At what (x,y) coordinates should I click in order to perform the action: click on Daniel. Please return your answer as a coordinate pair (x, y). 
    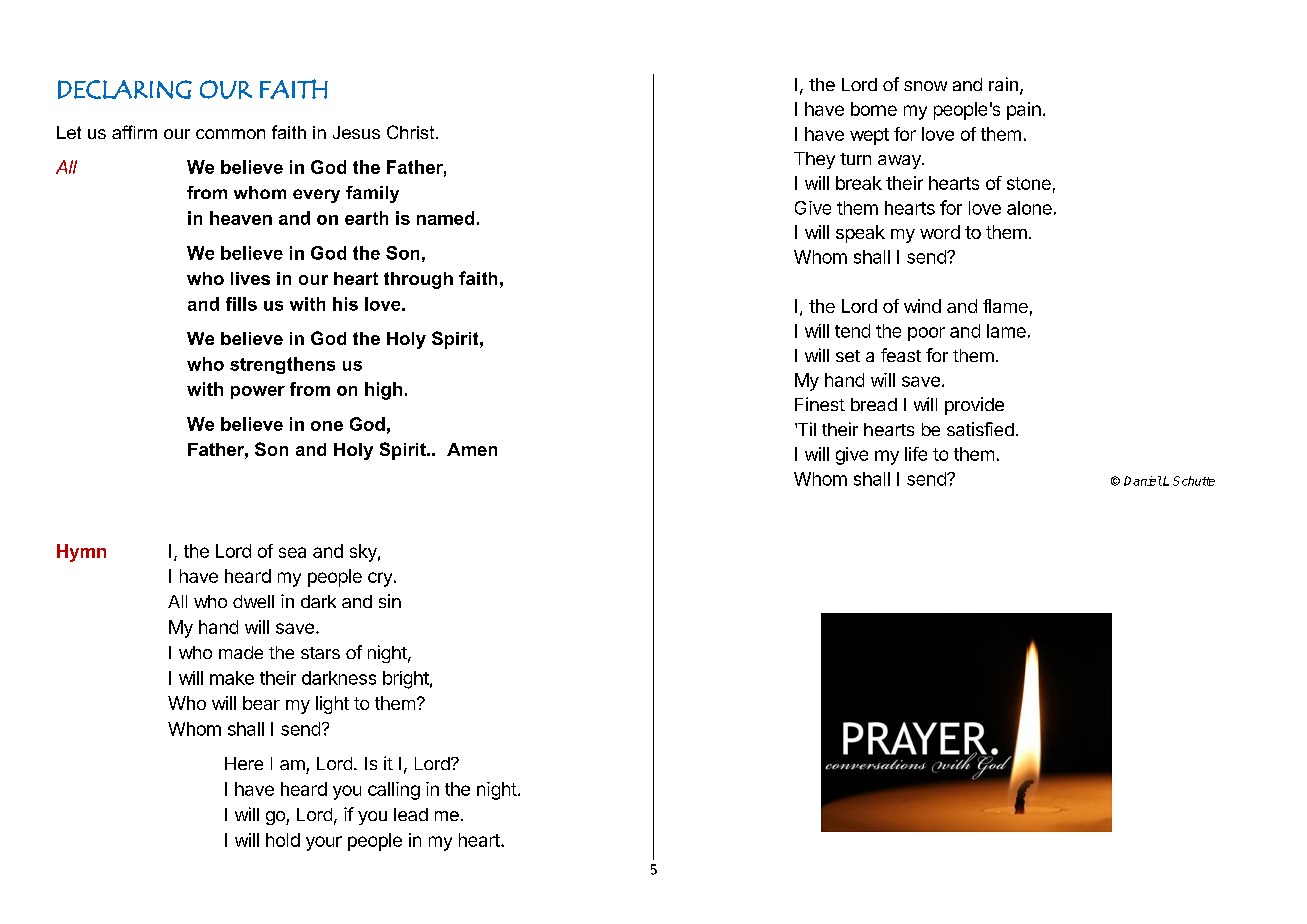
    Looking at the image, I should click on (1143, 481).
